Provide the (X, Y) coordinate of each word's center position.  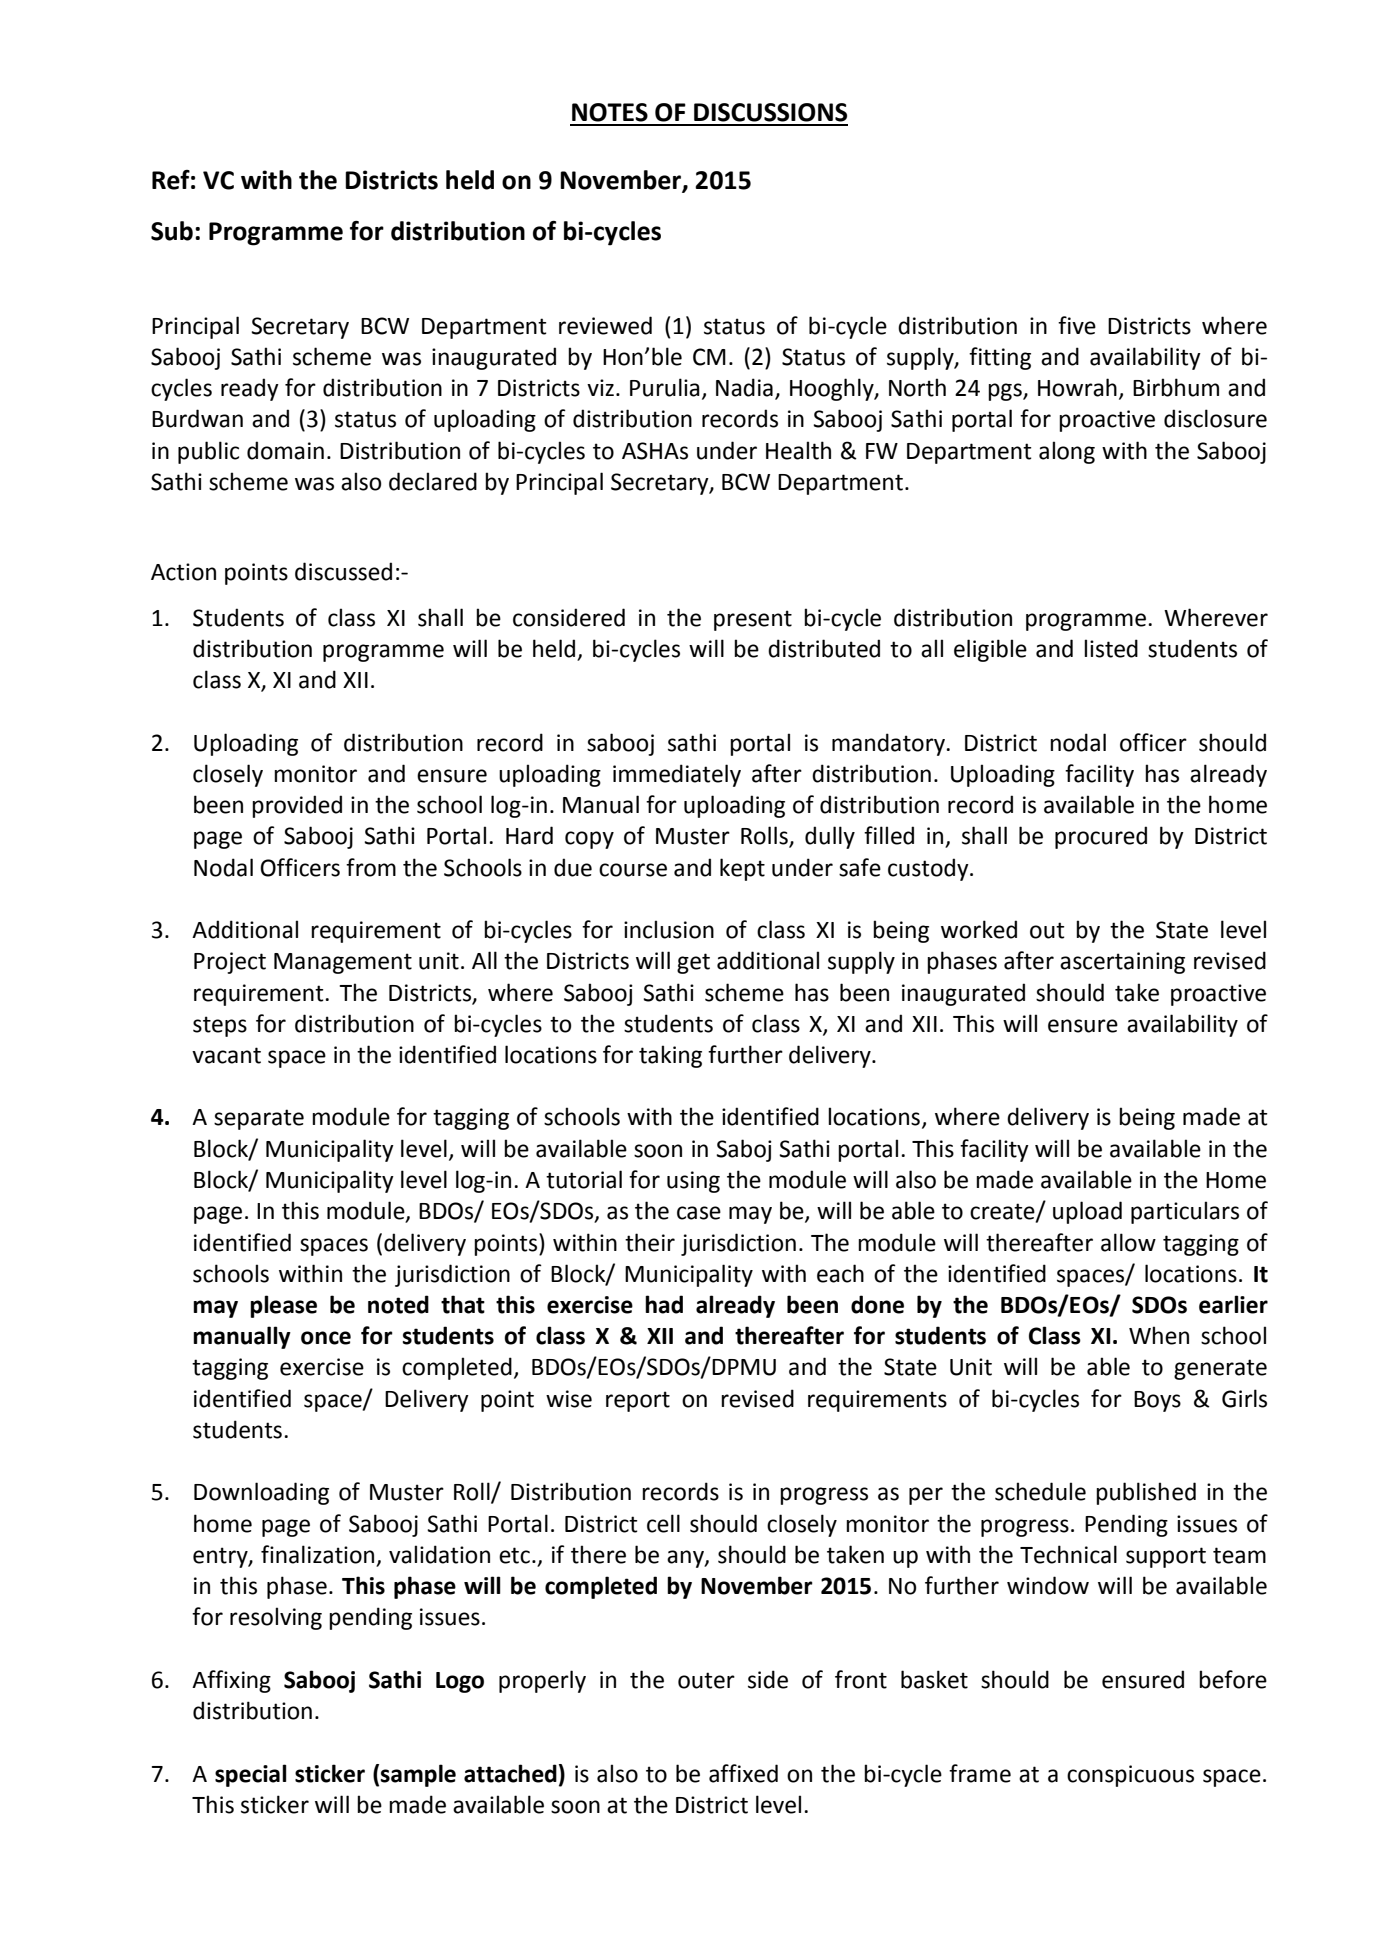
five (1077, 325)
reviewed (605, 325)
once (326, 1338)
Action (183, 572)
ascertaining (1122, 963)
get (693, 963)
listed (1111, 648)
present (753, 620)
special (251, 1775)
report (638, 1401)
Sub (172, 231)
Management (343, 963)
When (1159, 1335)
